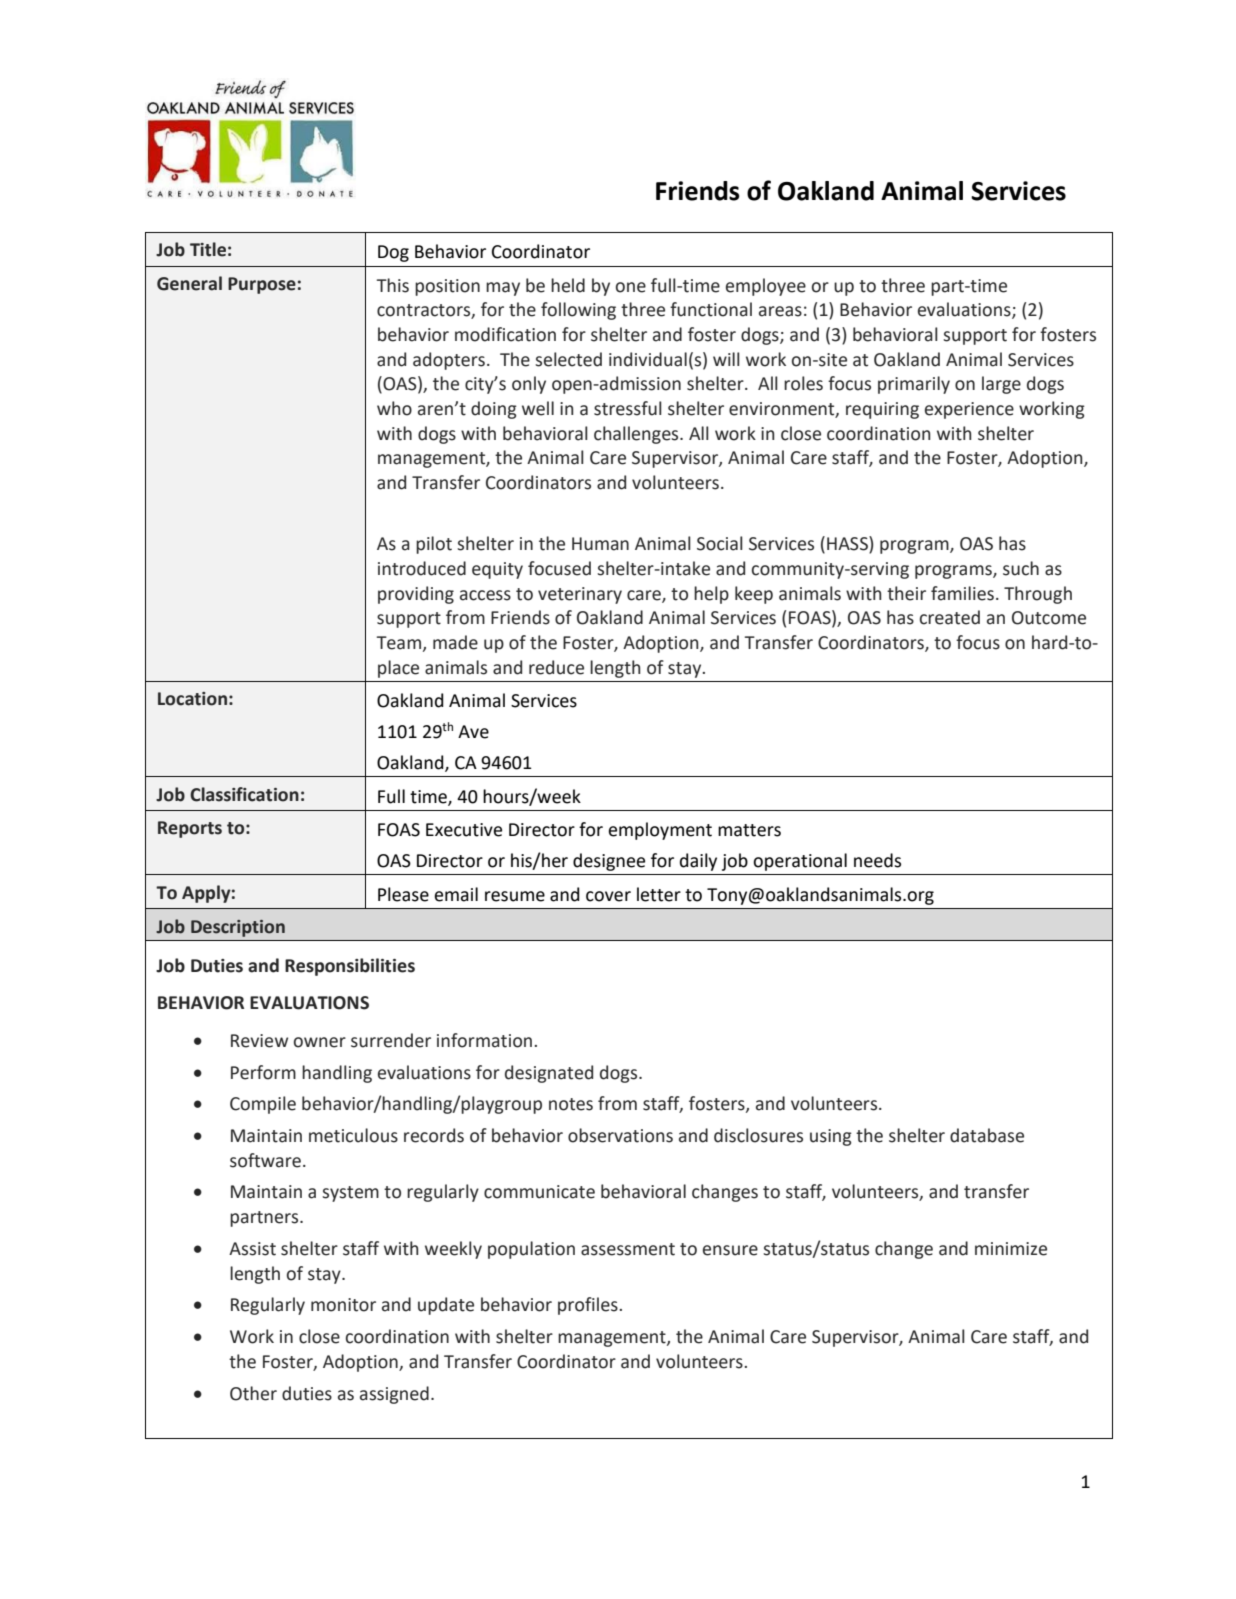 Image resolution: width=1236 pixels, height=1599 pixels. I want to click on pilot, so click(434, 545).
